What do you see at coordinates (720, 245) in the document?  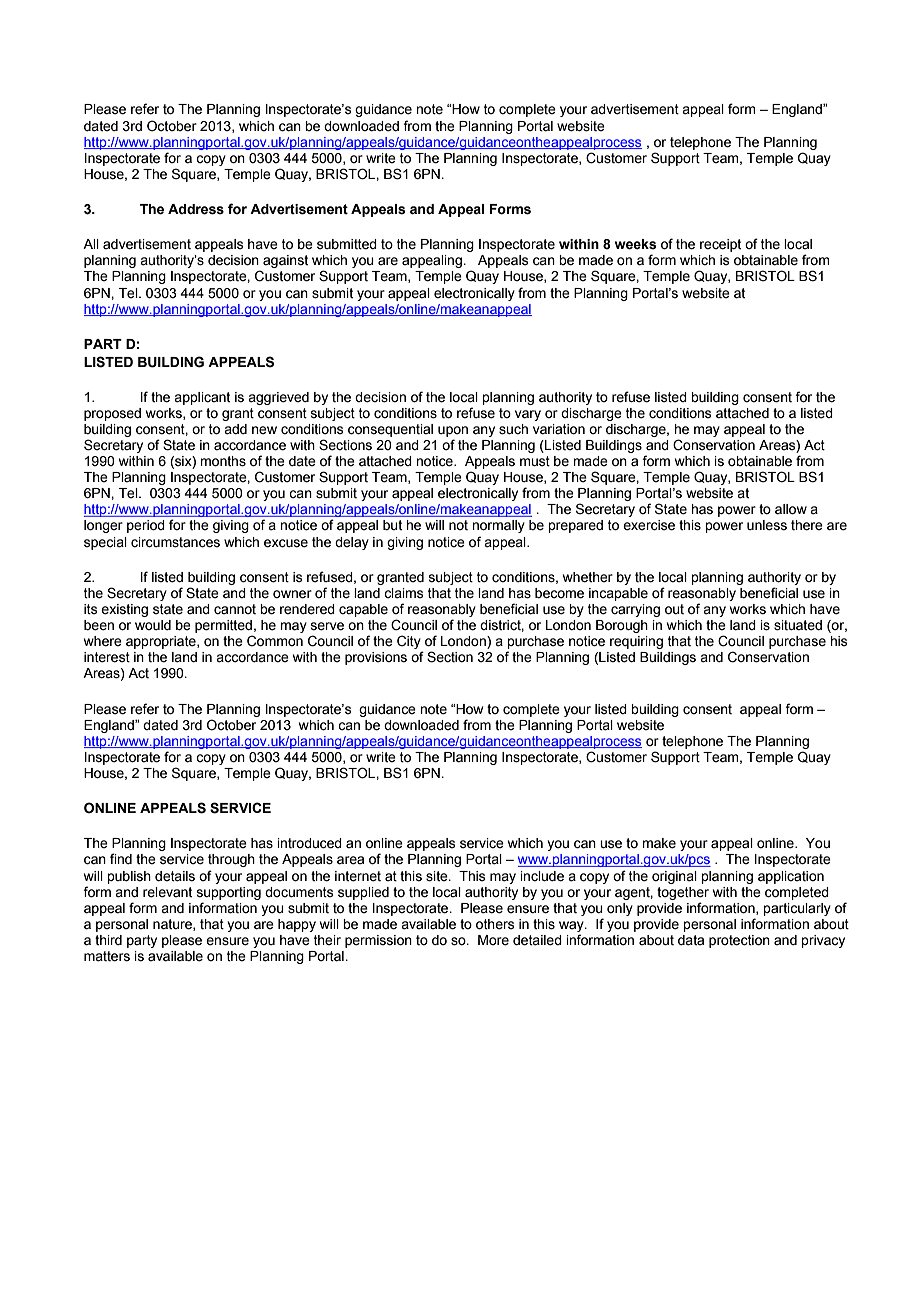 I see `receipt` at bounding box center [720, 245].
